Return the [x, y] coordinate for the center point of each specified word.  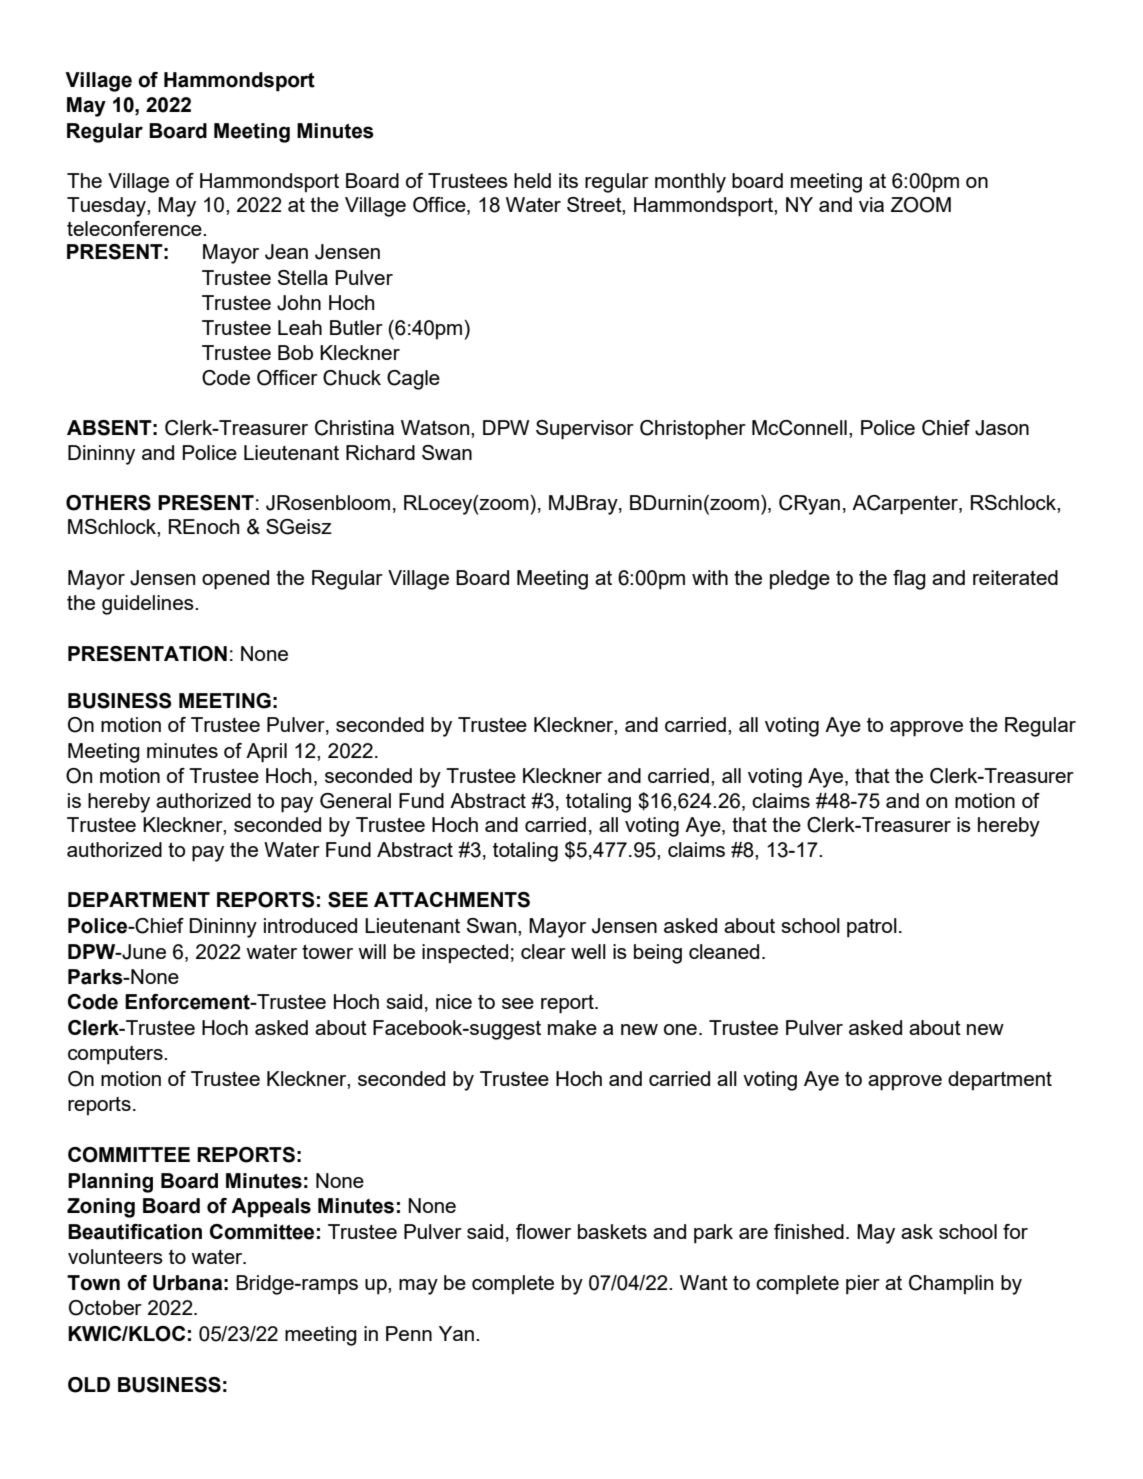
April [266, 753]
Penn [409, 1333]
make [572, 1027]
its [568, 180]
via [871, 204]
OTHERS [108, 503]
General [355, 801]
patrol [872, 928]
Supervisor [585, 430]
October [105, 1308]
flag [909, 580]
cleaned [724, 951]
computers [116, 1055]
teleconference [135, 228]
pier [863, 1285]
